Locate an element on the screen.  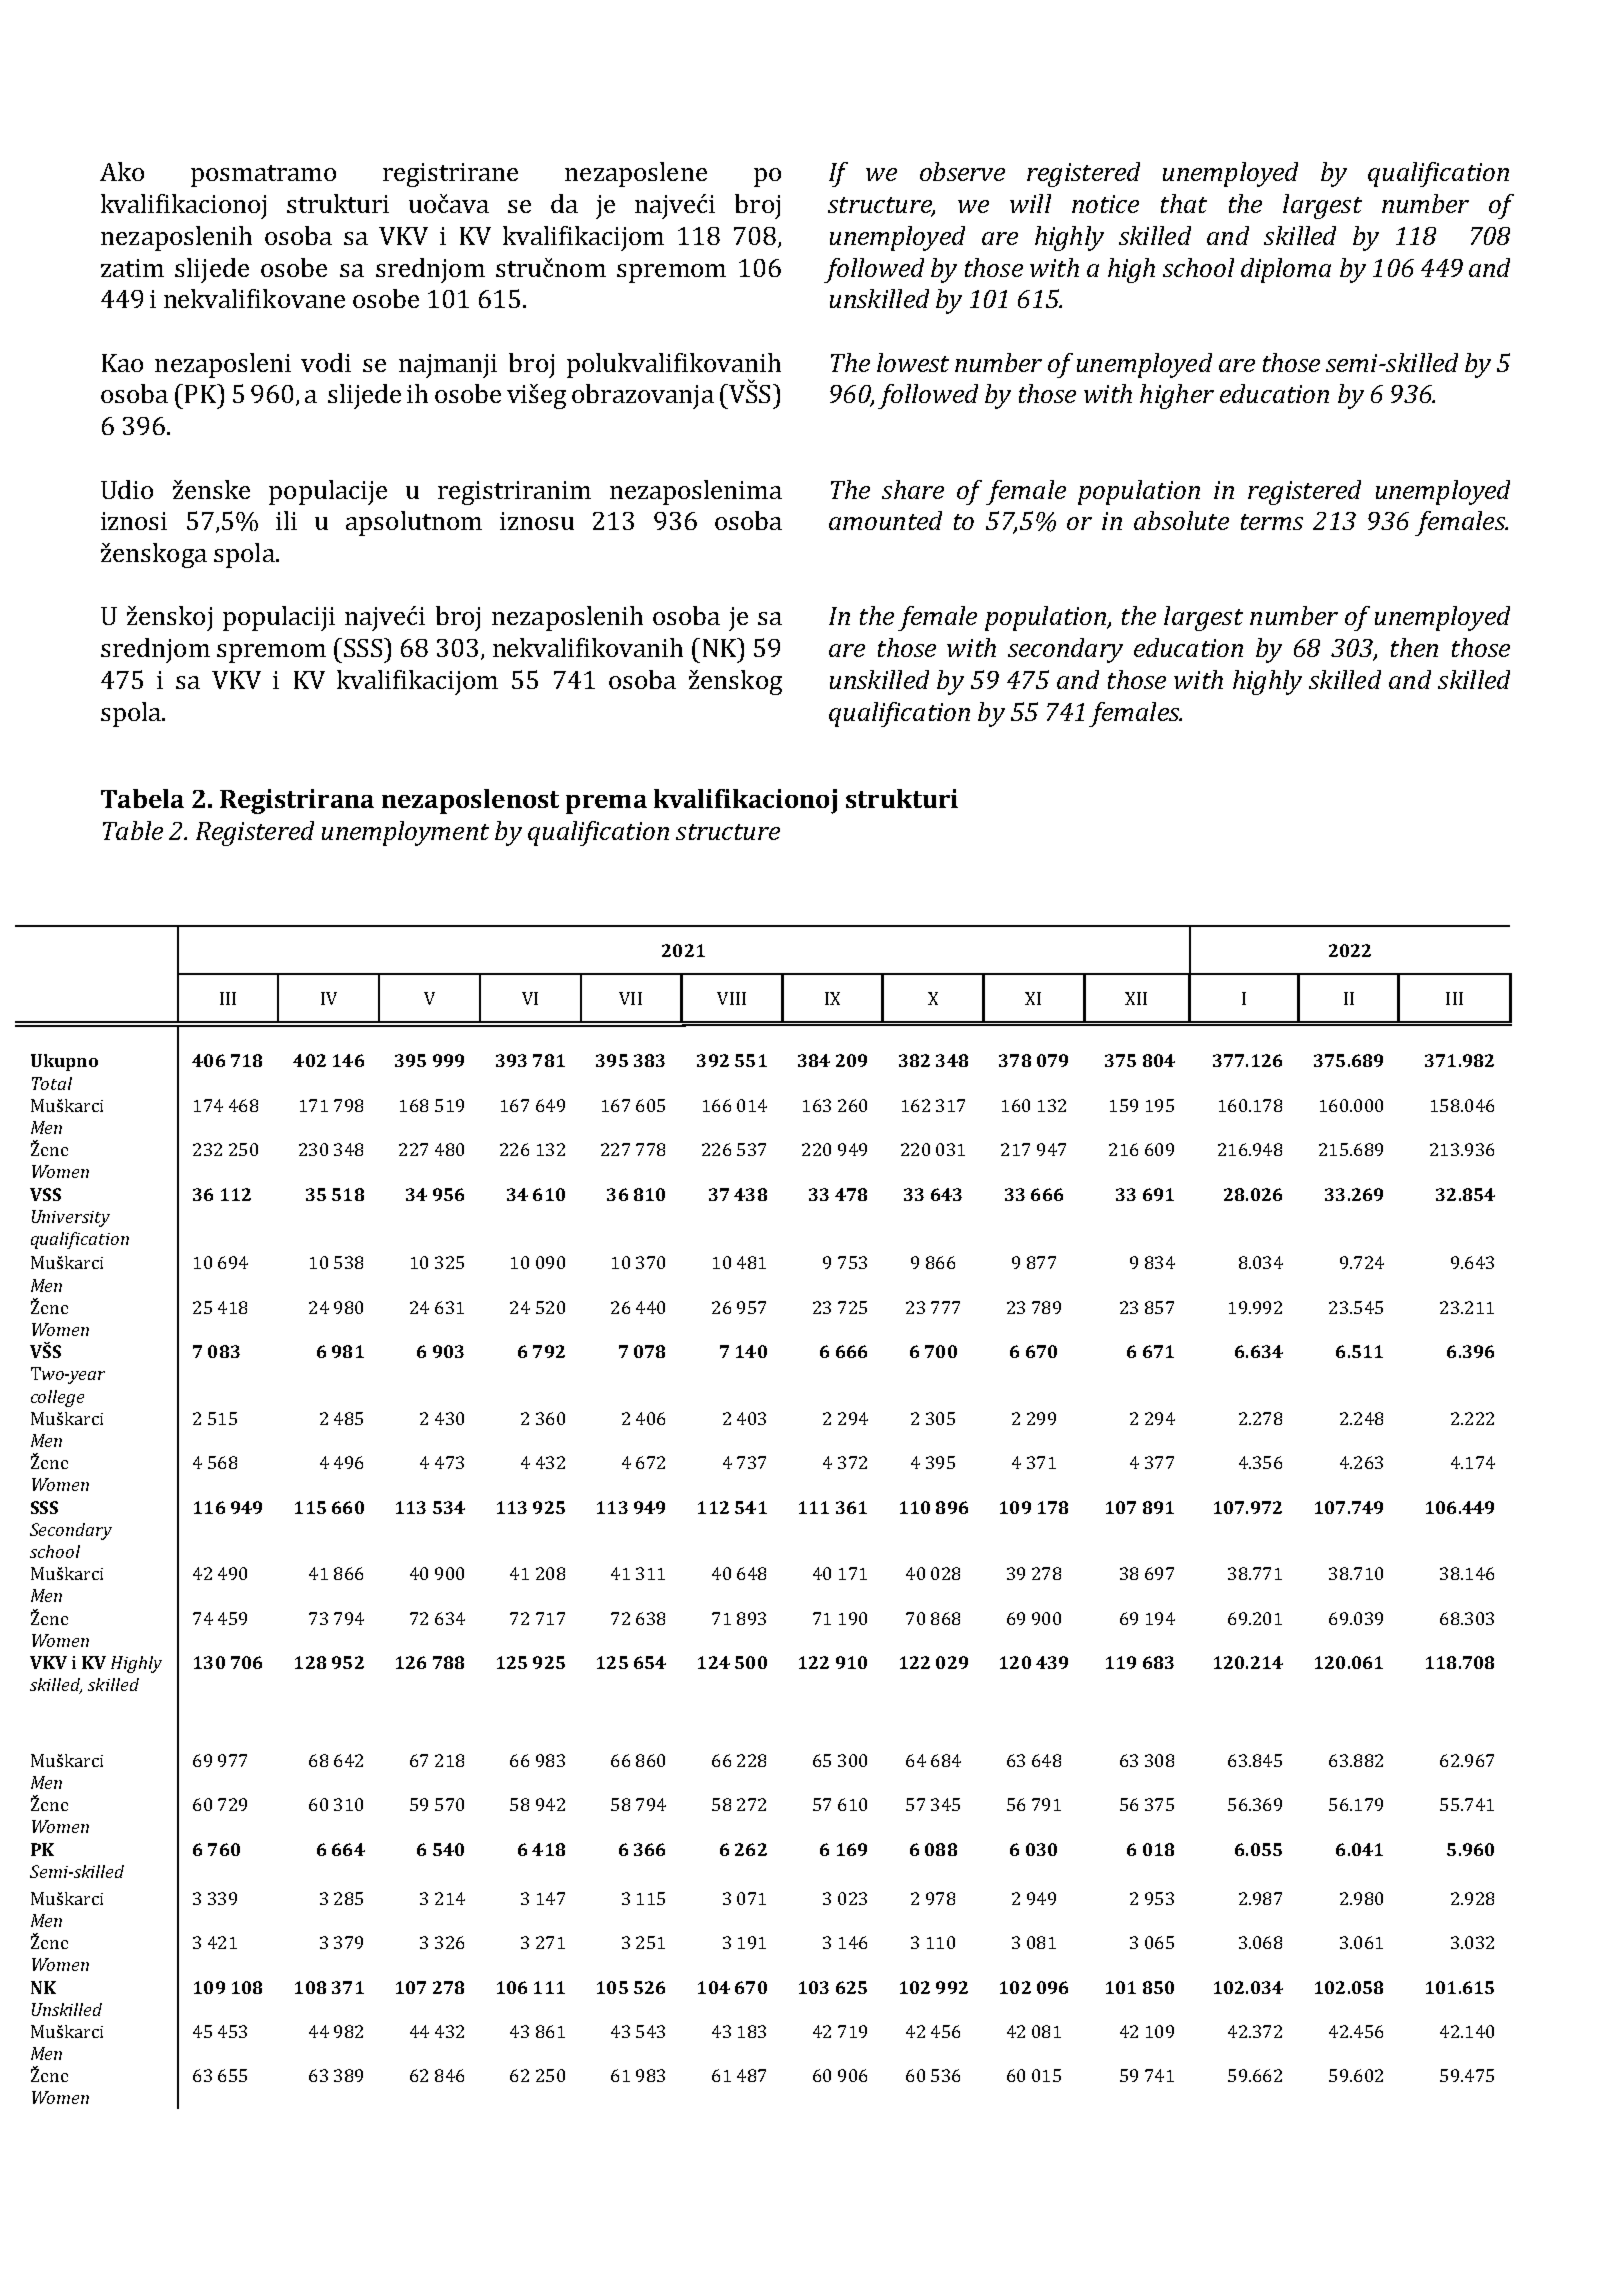
Tabela is located at coordinates (142, 798).
